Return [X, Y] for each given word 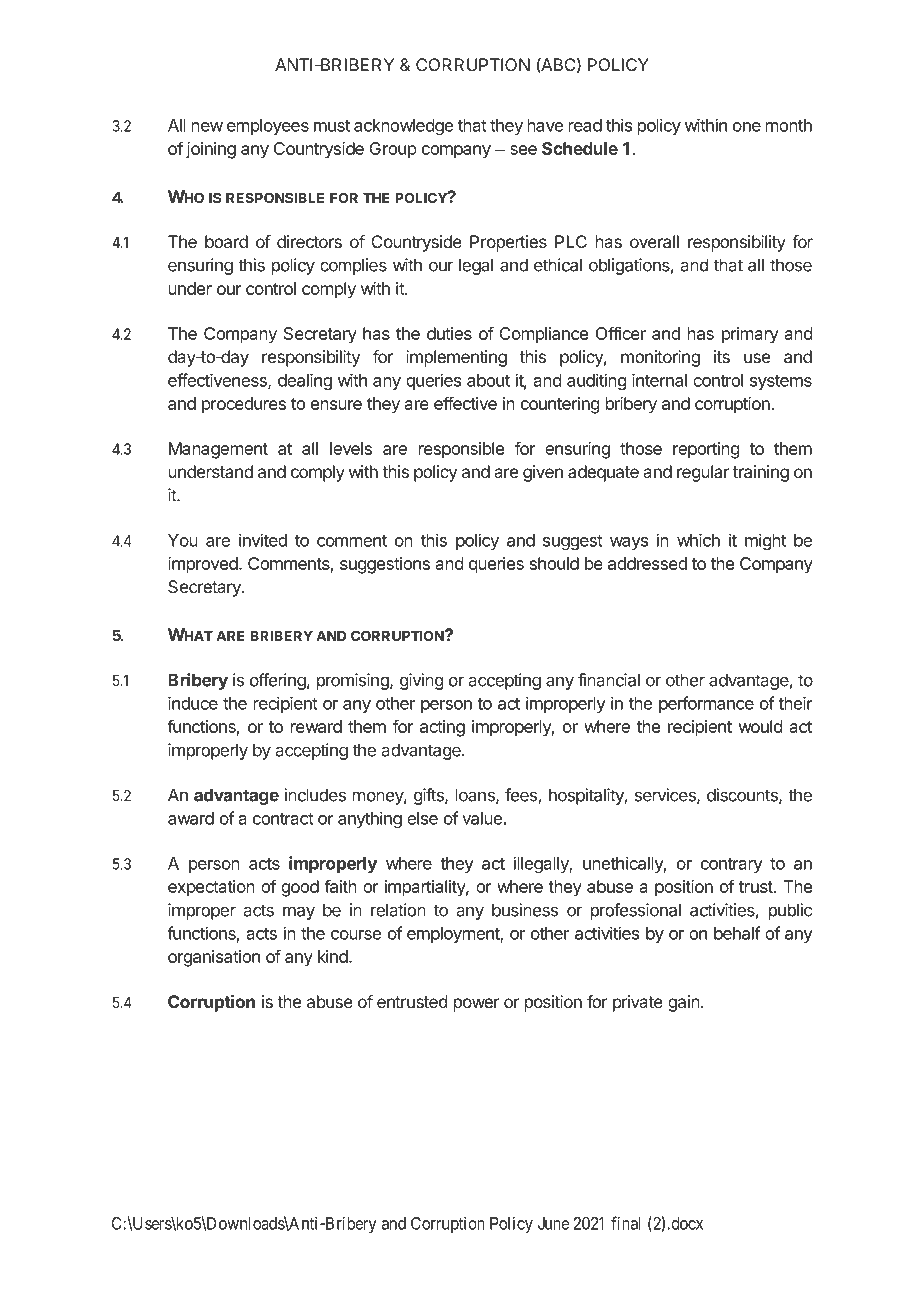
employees [268, 127]
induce [193, 703]
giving [421, 681]
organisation [214, 958]
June [553, 1223]
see [523, 150]
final [626, 1223]
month [789, 125]
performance [706, 704]
